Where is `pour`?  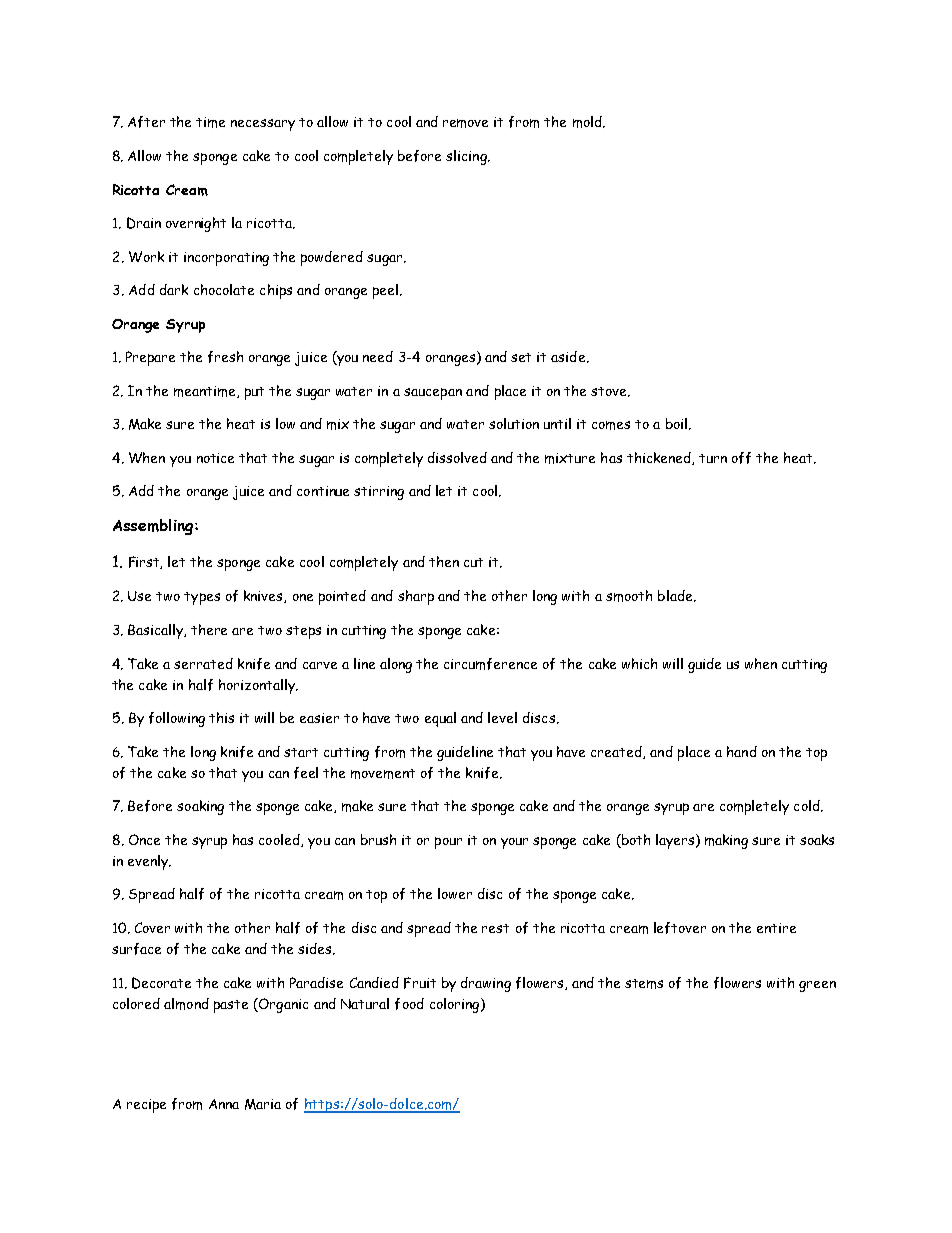
pour is located at coordinates (448, 843).
